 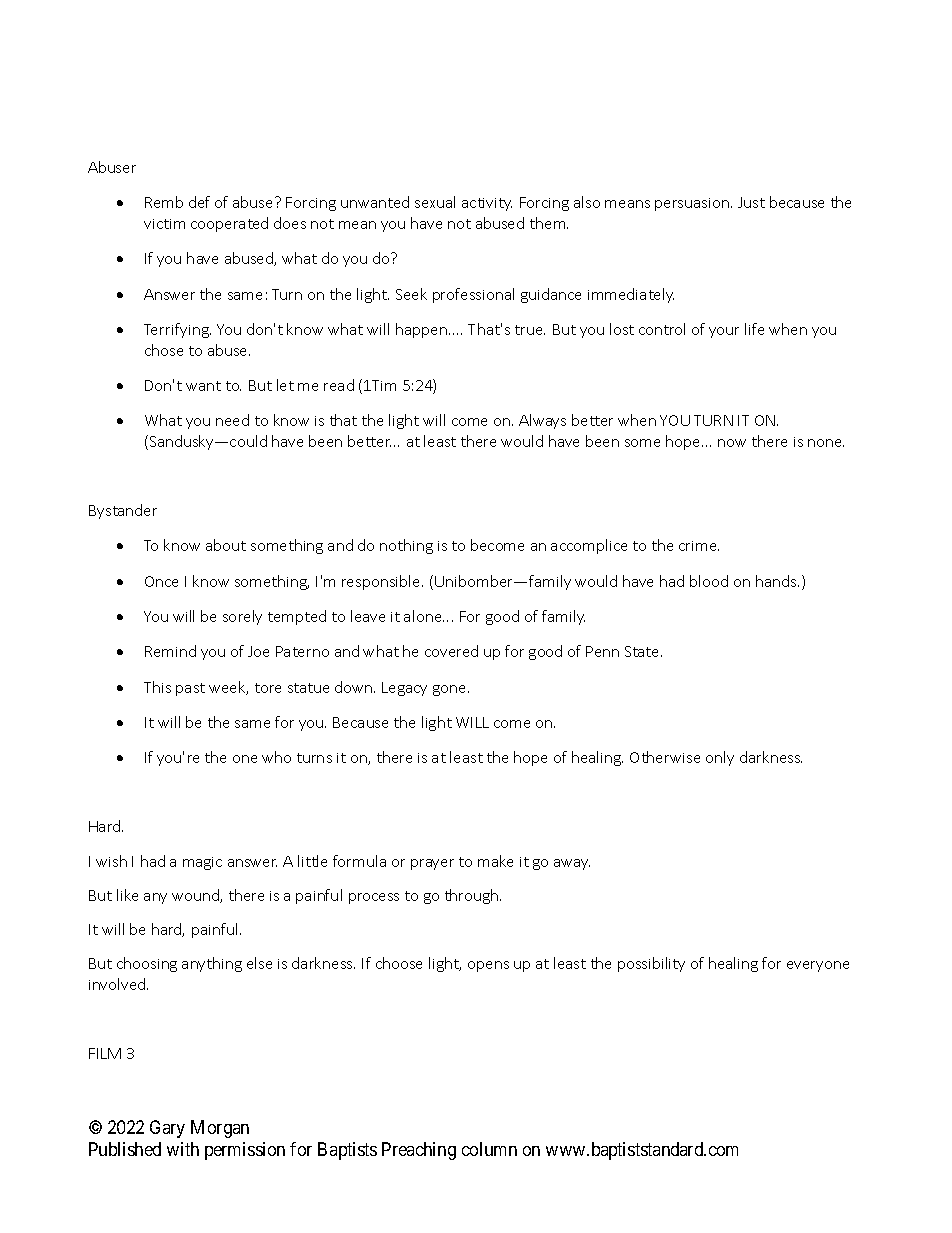 I want to click on column, so click(x=489, y=1149).
